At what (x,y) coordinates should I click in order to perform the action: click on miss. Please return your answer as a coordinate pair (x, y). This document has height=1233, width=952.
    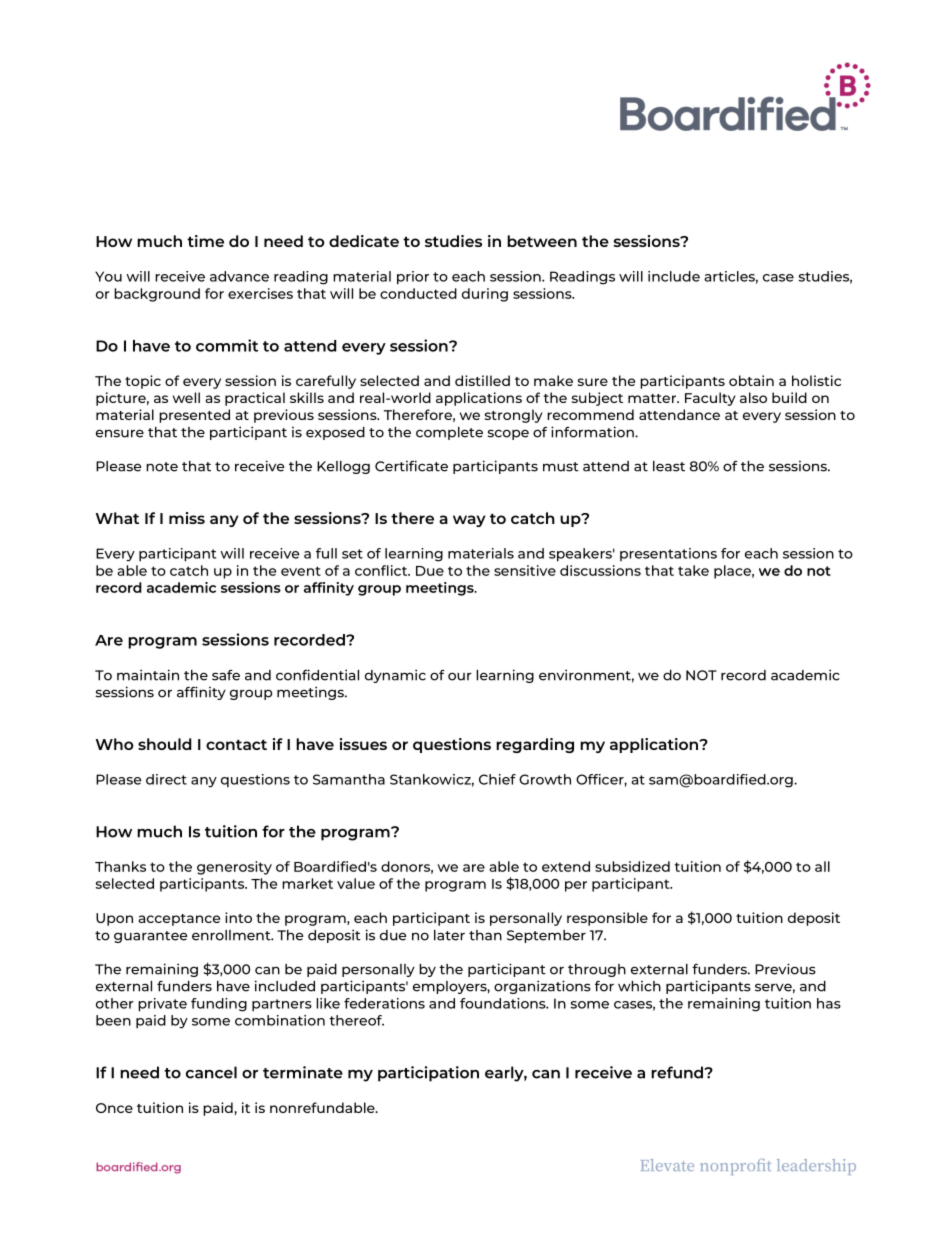
    Looking at the image, I should click on (187, 518).
